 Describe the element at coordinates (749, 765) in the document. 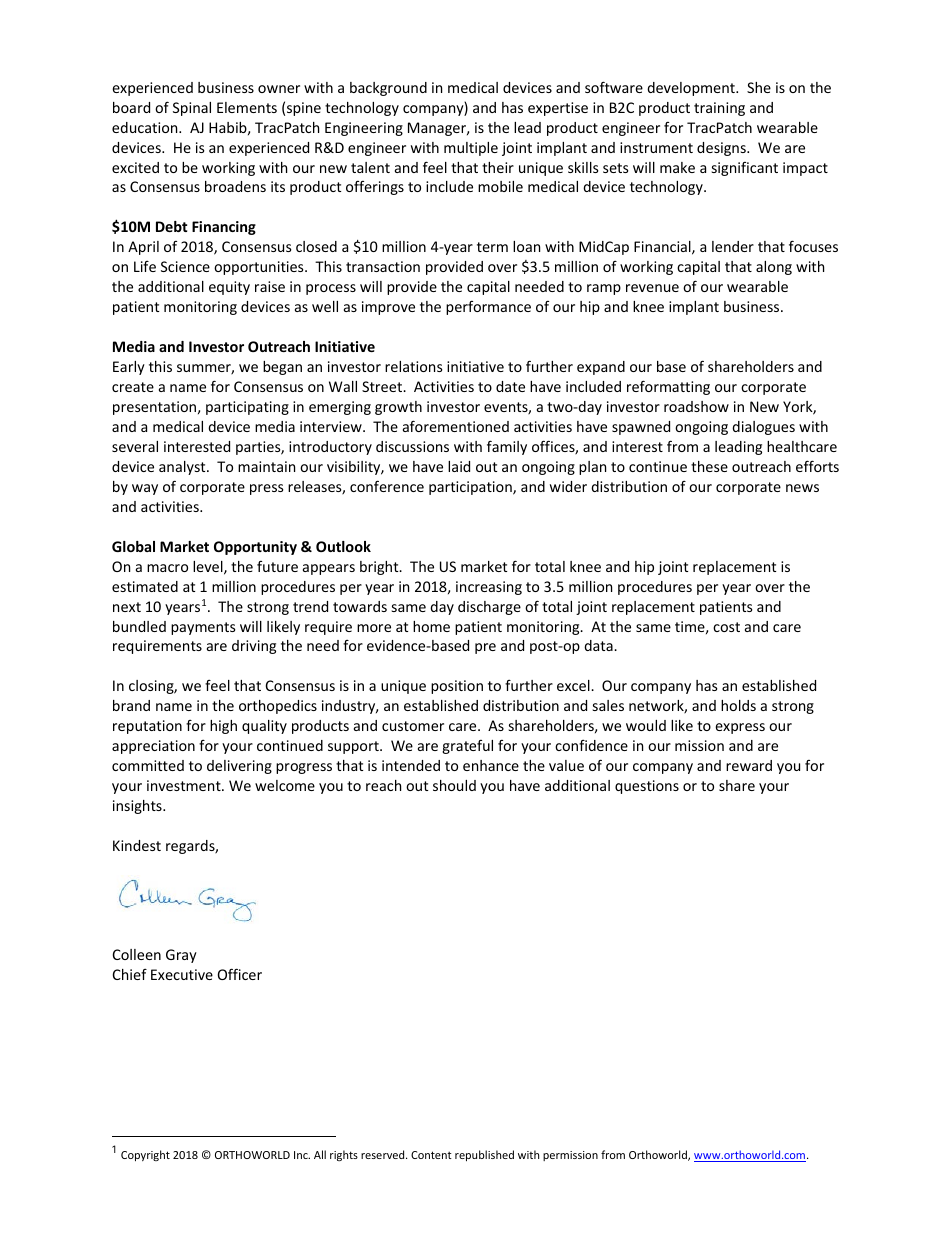

I see `reward` at that location.
